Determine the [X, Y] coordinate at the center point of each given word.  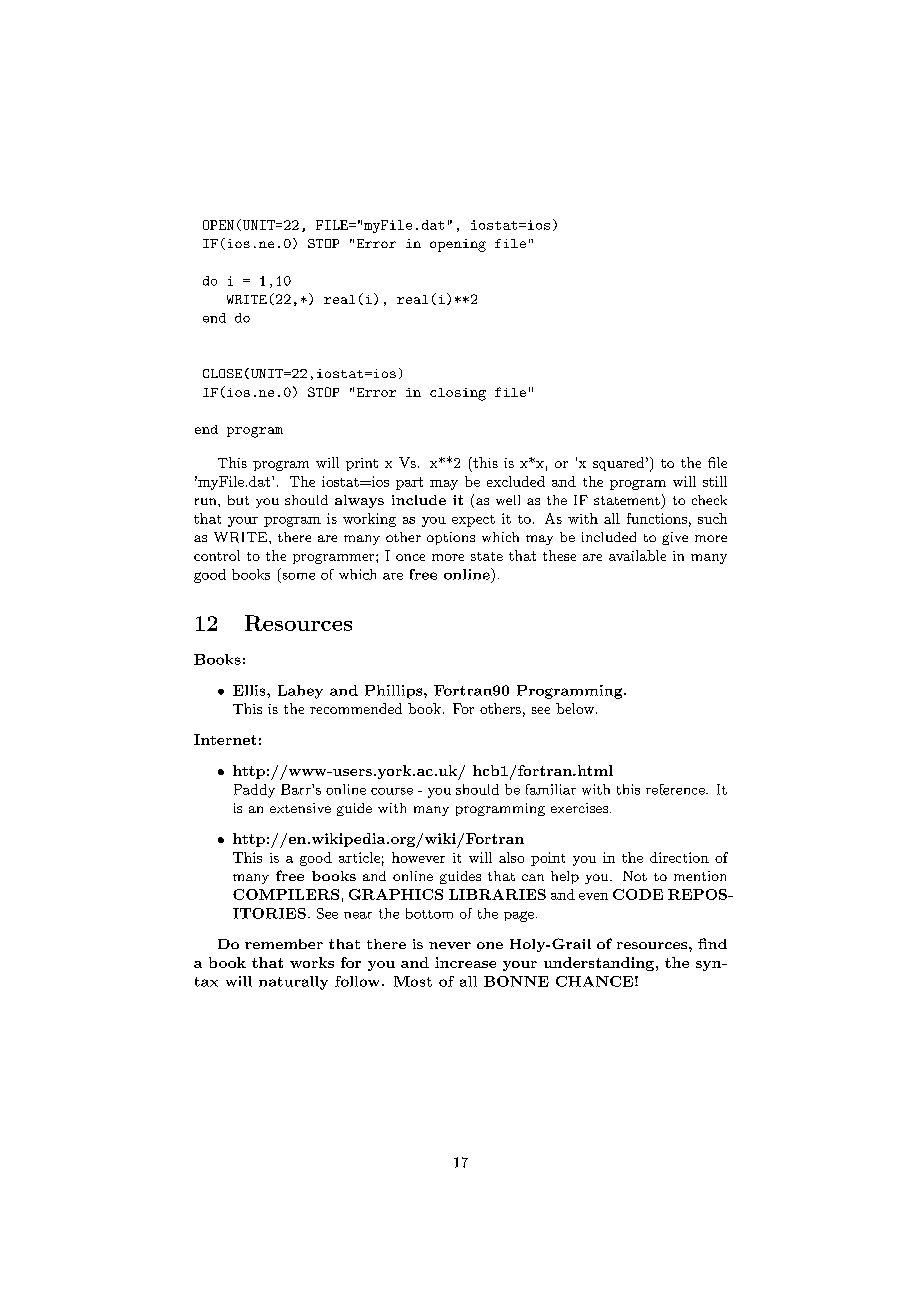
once [410, 557]
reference [676, 789]
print [362, 464]
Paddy [254, 791]
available [637, 555]
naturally [293, 983]
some [299, 576]
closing [458, 394]
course [392, 791]
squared [618, 464]
